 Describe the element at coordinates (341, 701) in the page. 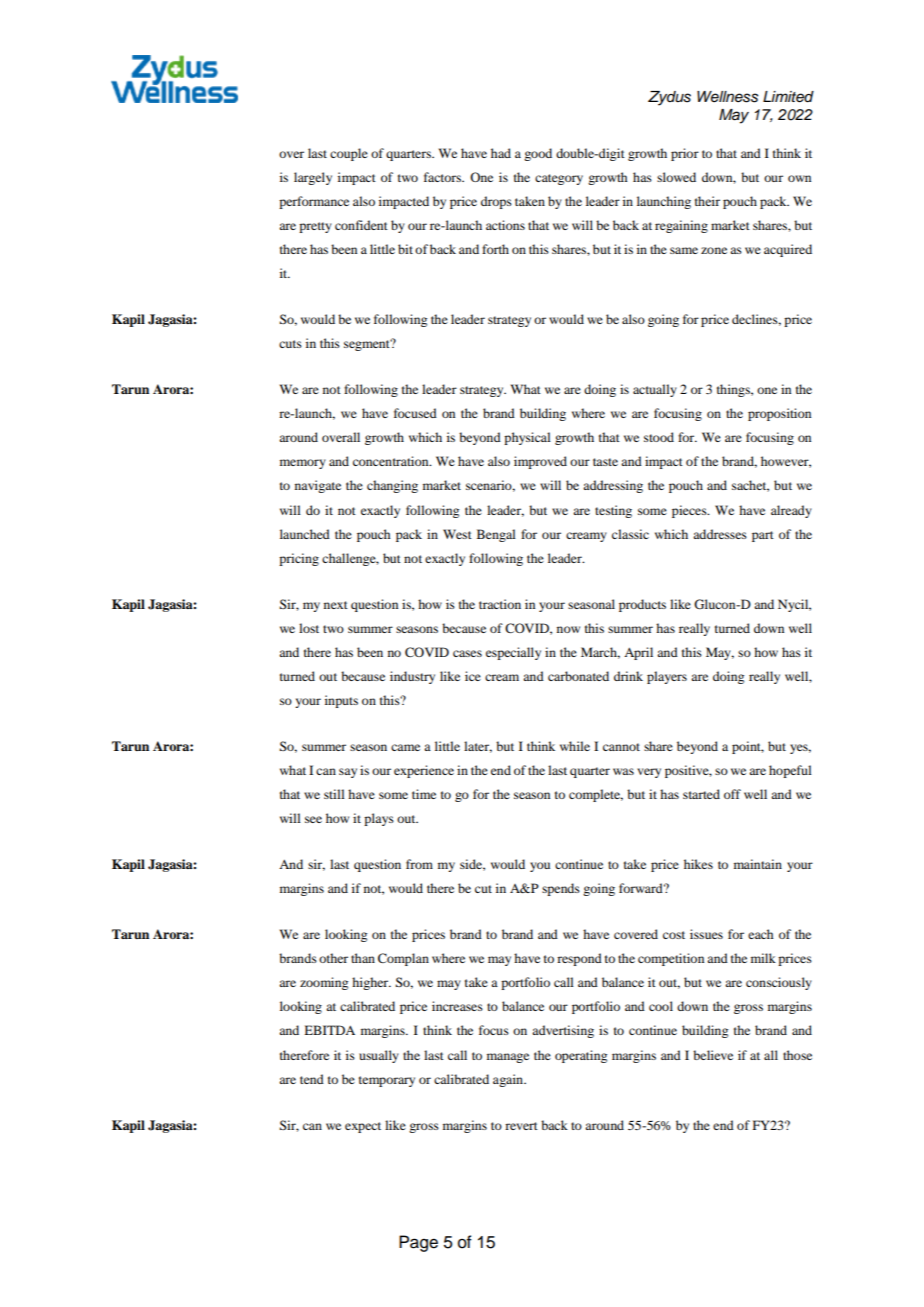

I see `inputs` at that location.
